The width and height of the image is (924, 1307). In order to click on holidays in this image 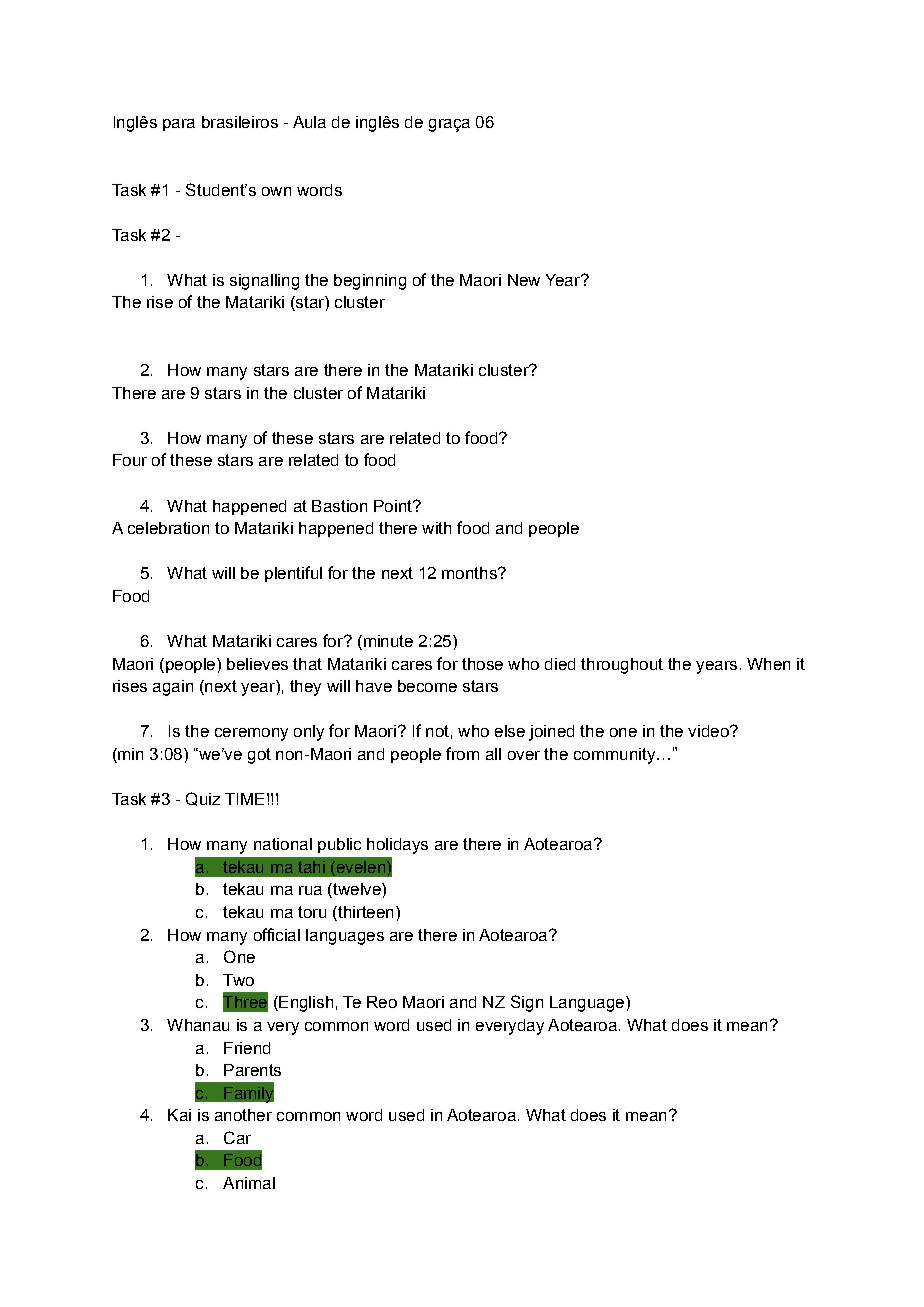, I will do `click(397, 846)`.
